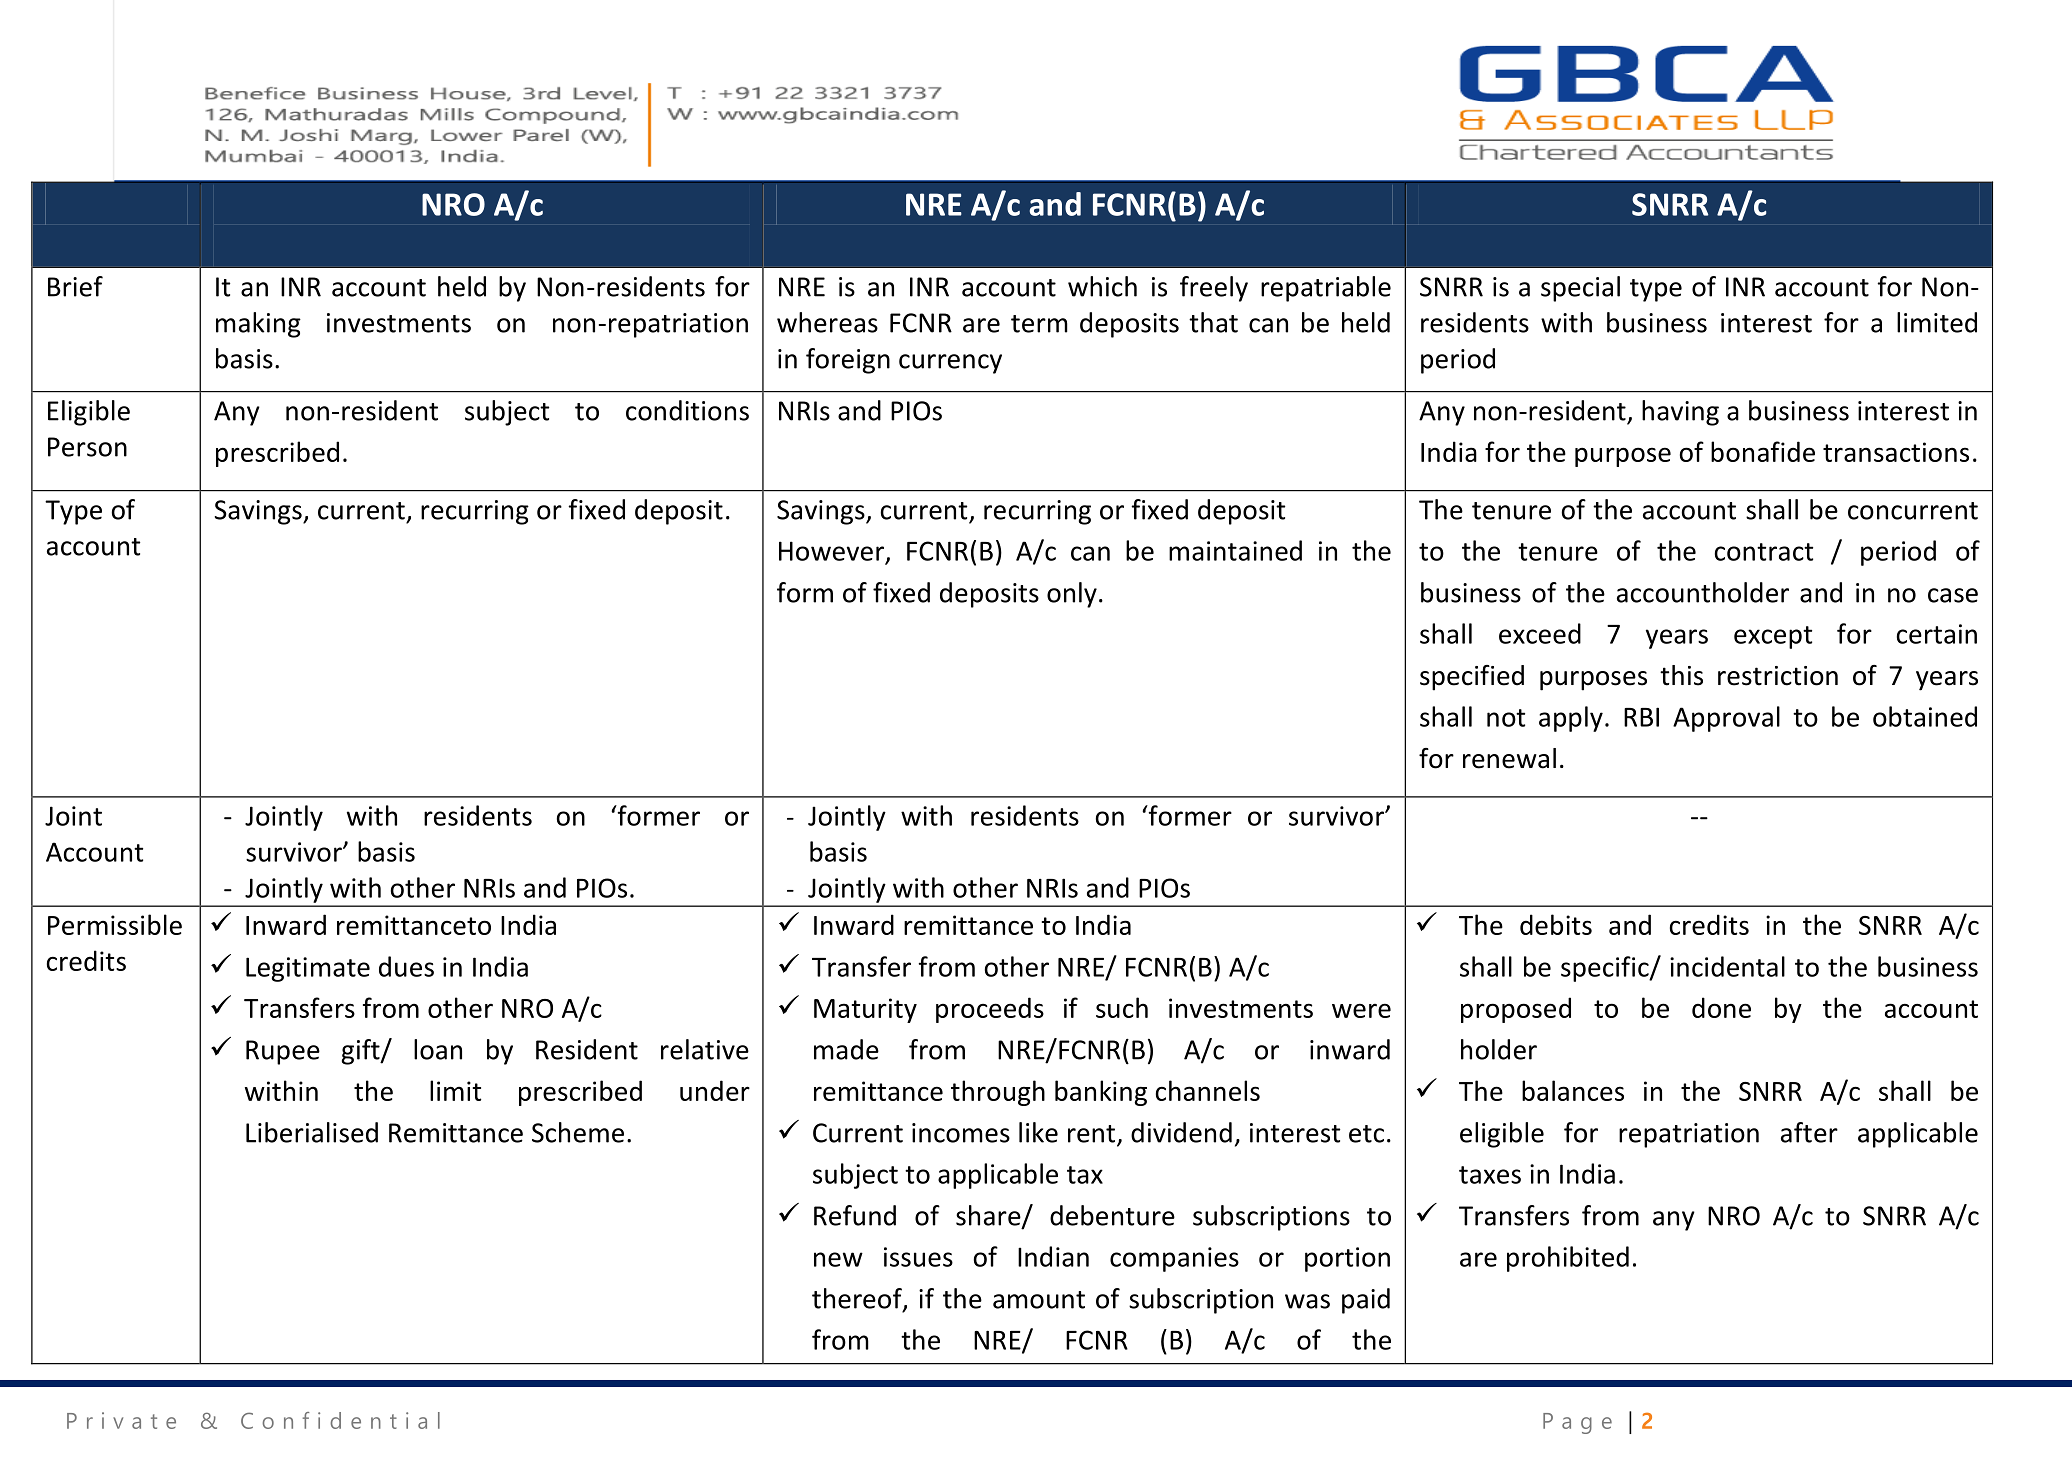 The image size is (2072, 1465). What do you see at coordinates (1039, 324) in the page?
I see `term` at bounding box center [1039, 324].
